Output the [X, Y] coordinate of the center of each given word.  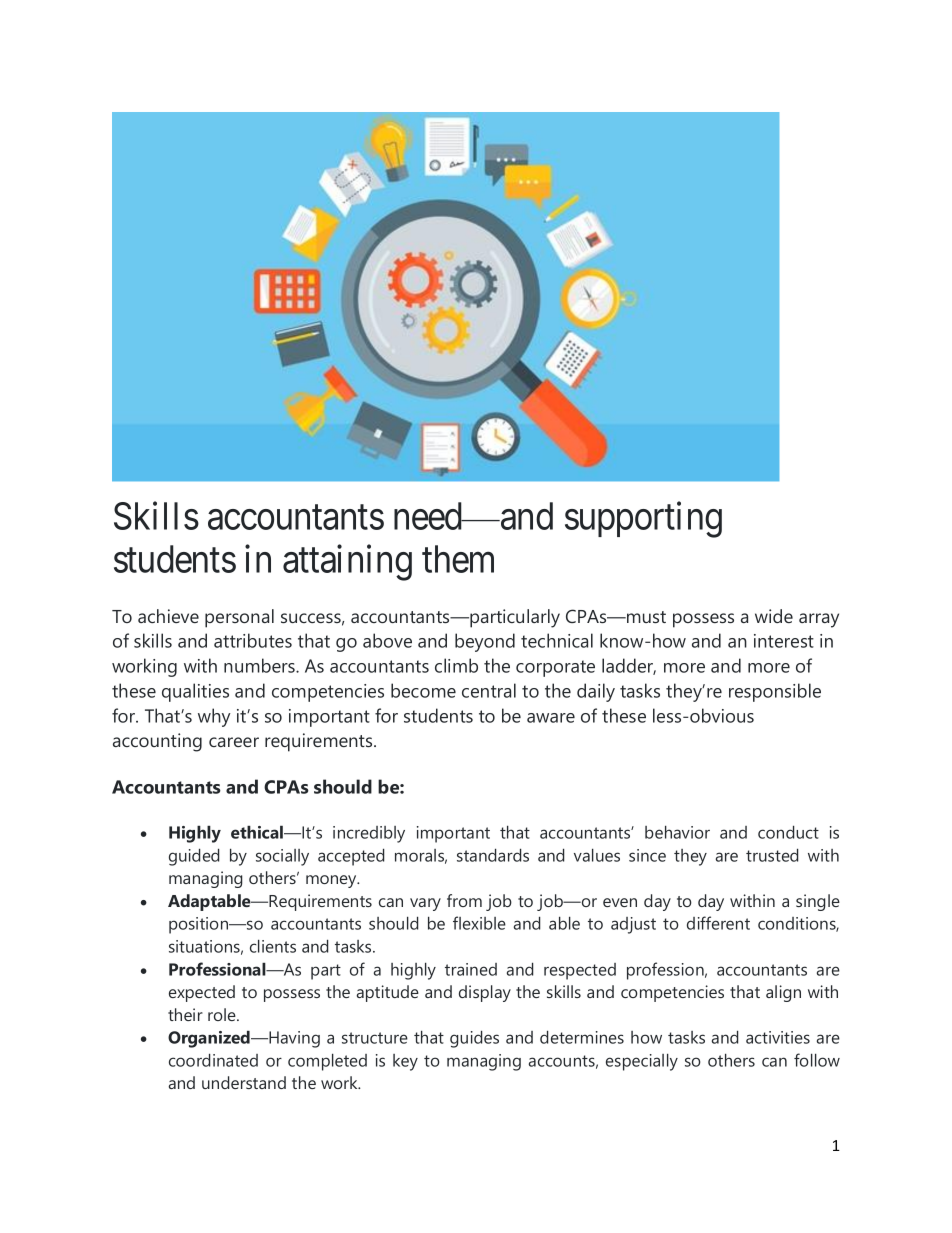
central [489, 690]
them [458, 559]
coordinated [213, 1060]
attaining [347, 563]
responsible [775, 692]
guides [474, 1039]
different [718, 923]
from [464, 900]
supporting [643, 520]
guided [194, 857]
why [214, 717]
